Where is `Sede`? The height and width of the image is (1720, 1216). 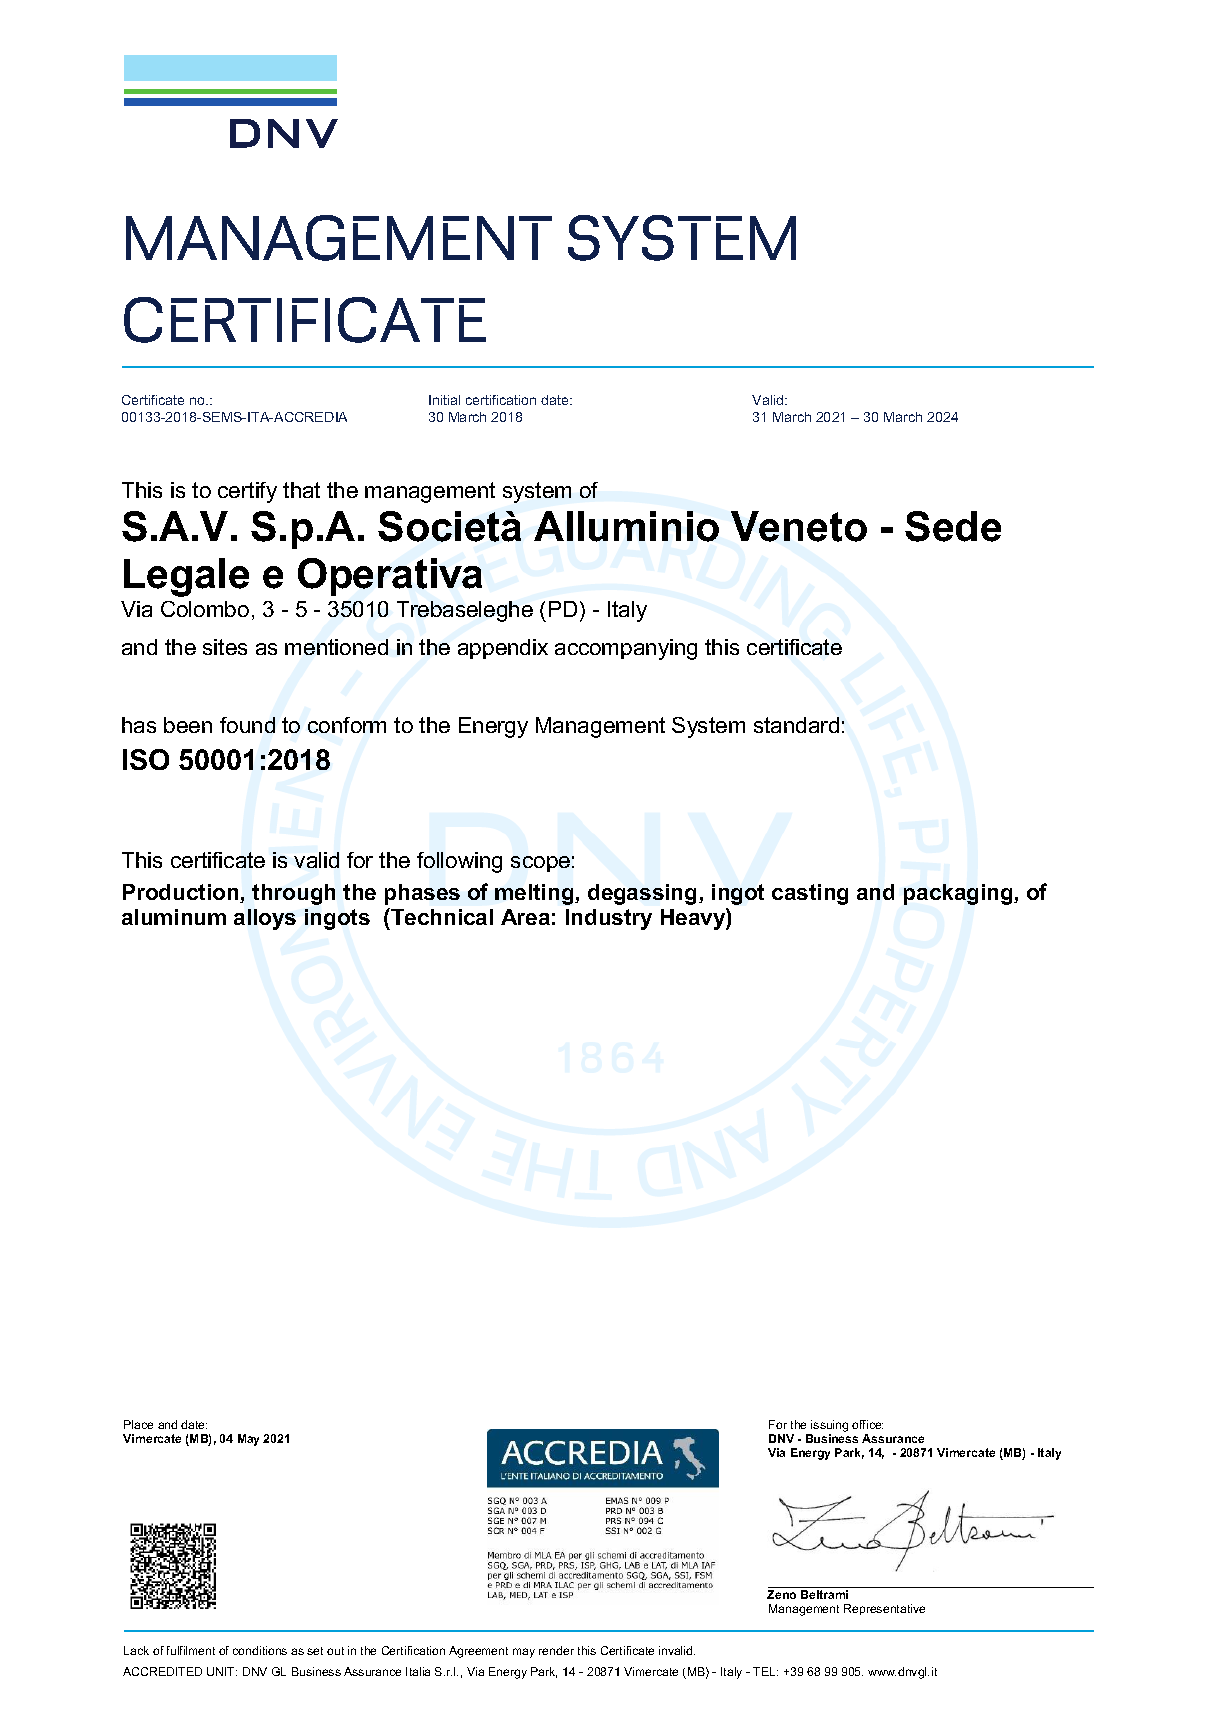 Sede is located at coordinates (953, 526).
